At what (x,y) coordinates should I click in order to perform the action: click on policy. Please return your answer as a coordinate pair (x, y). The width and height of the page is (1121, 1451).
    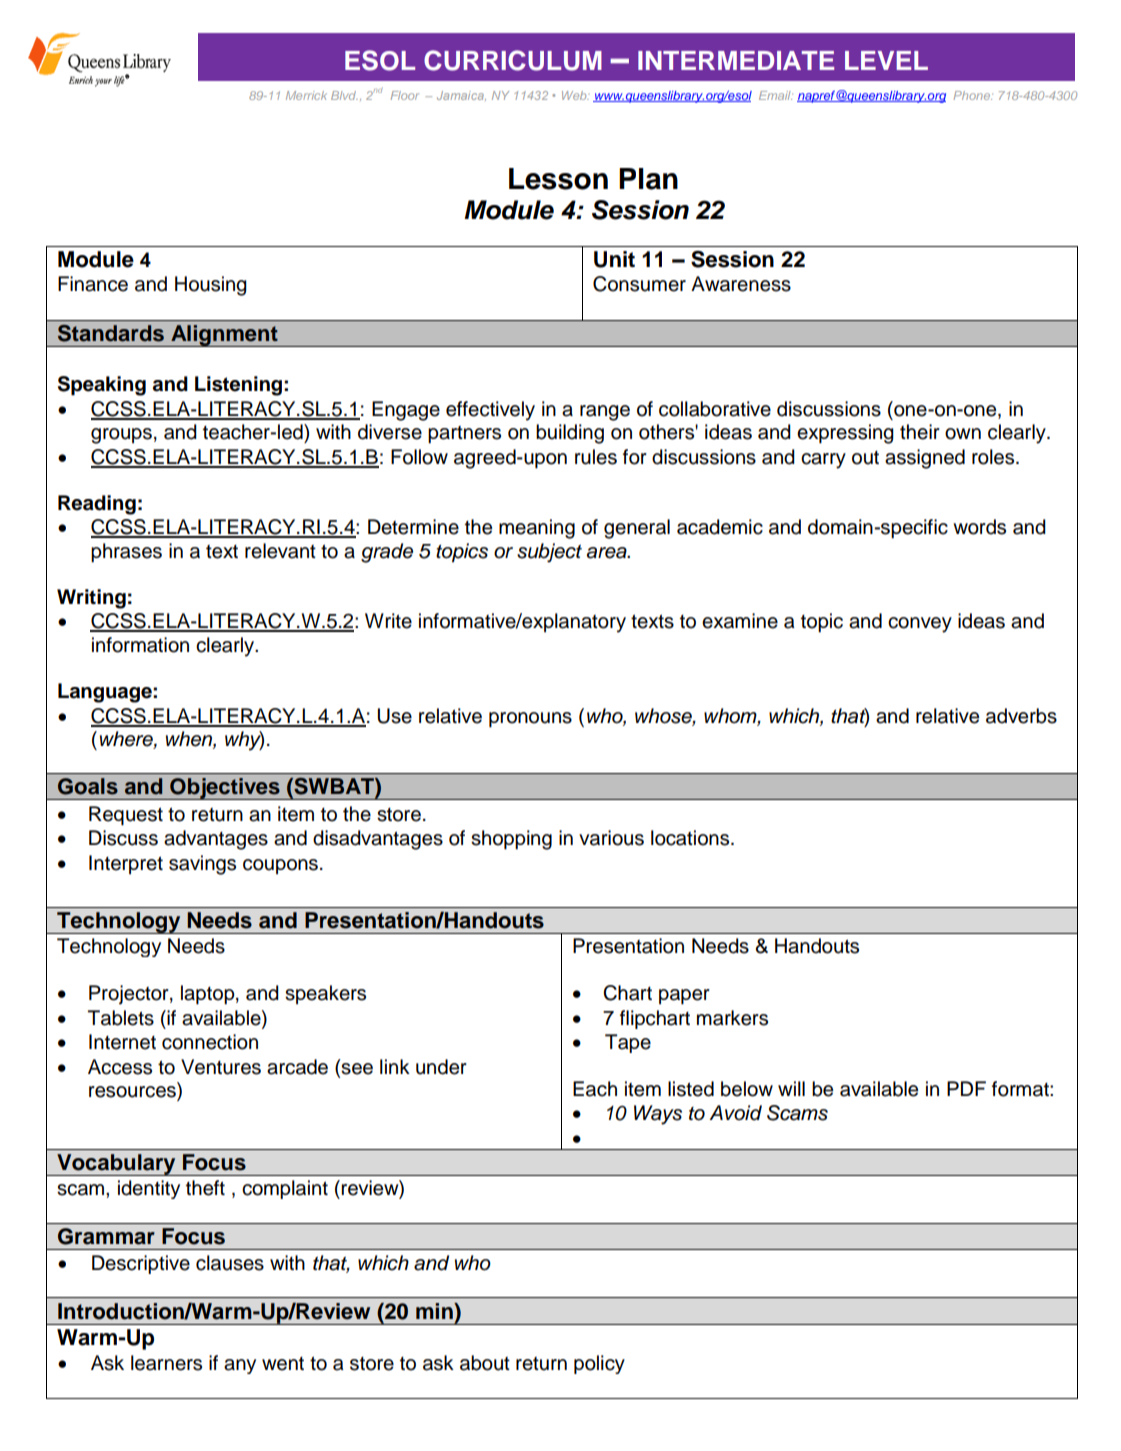
    Looking at the image, I should click on (599, 1364).
